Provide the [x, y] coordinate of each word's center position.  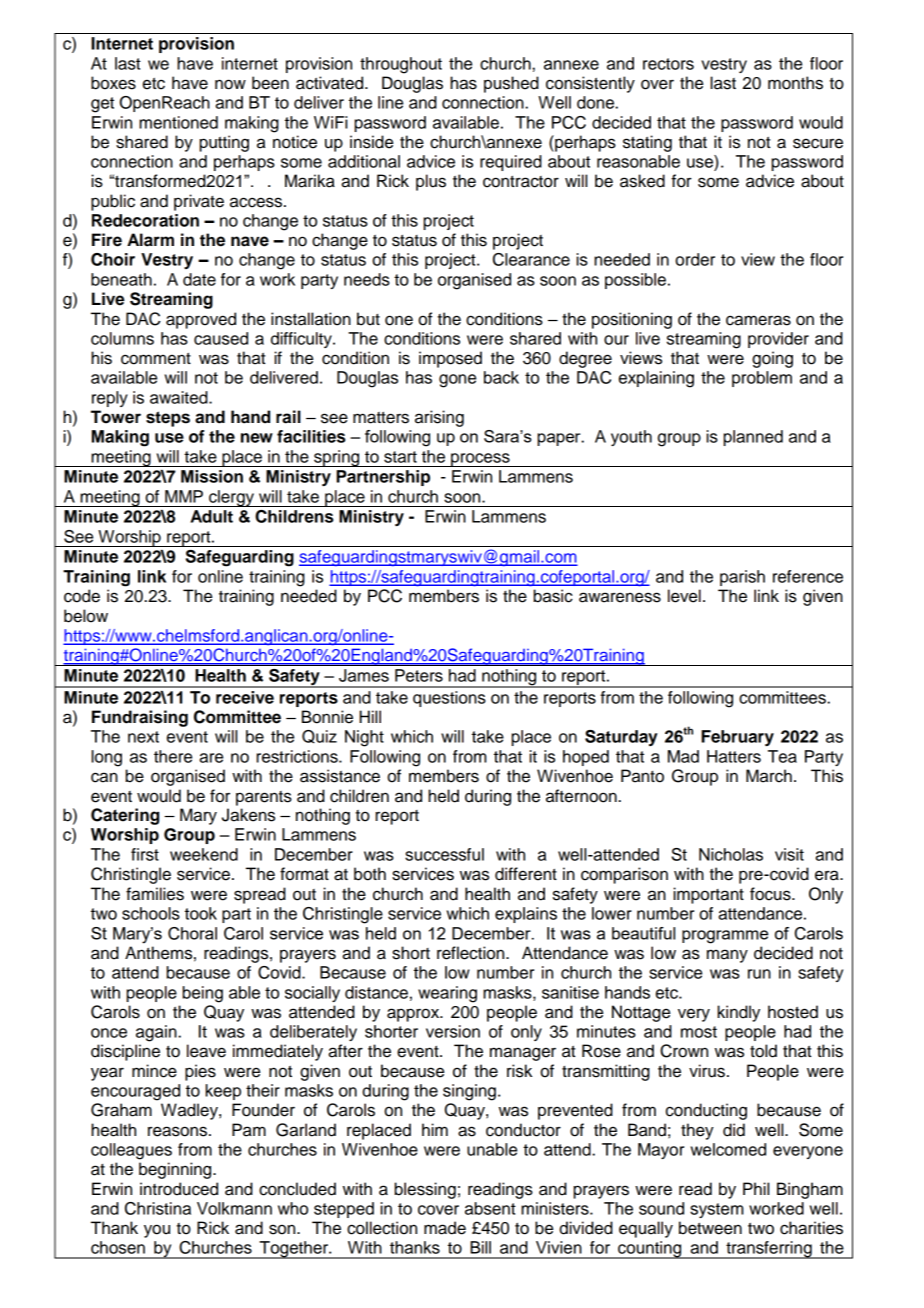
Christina [158, 1208]
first [145, 854]
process [480, 460]
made [445, 1228]
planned [753, 438]
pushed [511, 84]
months [795, 83]
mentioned [178, 122]
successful [444, 854]
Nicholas [731, 854]
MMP [184, 496]
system [717, 1210]
